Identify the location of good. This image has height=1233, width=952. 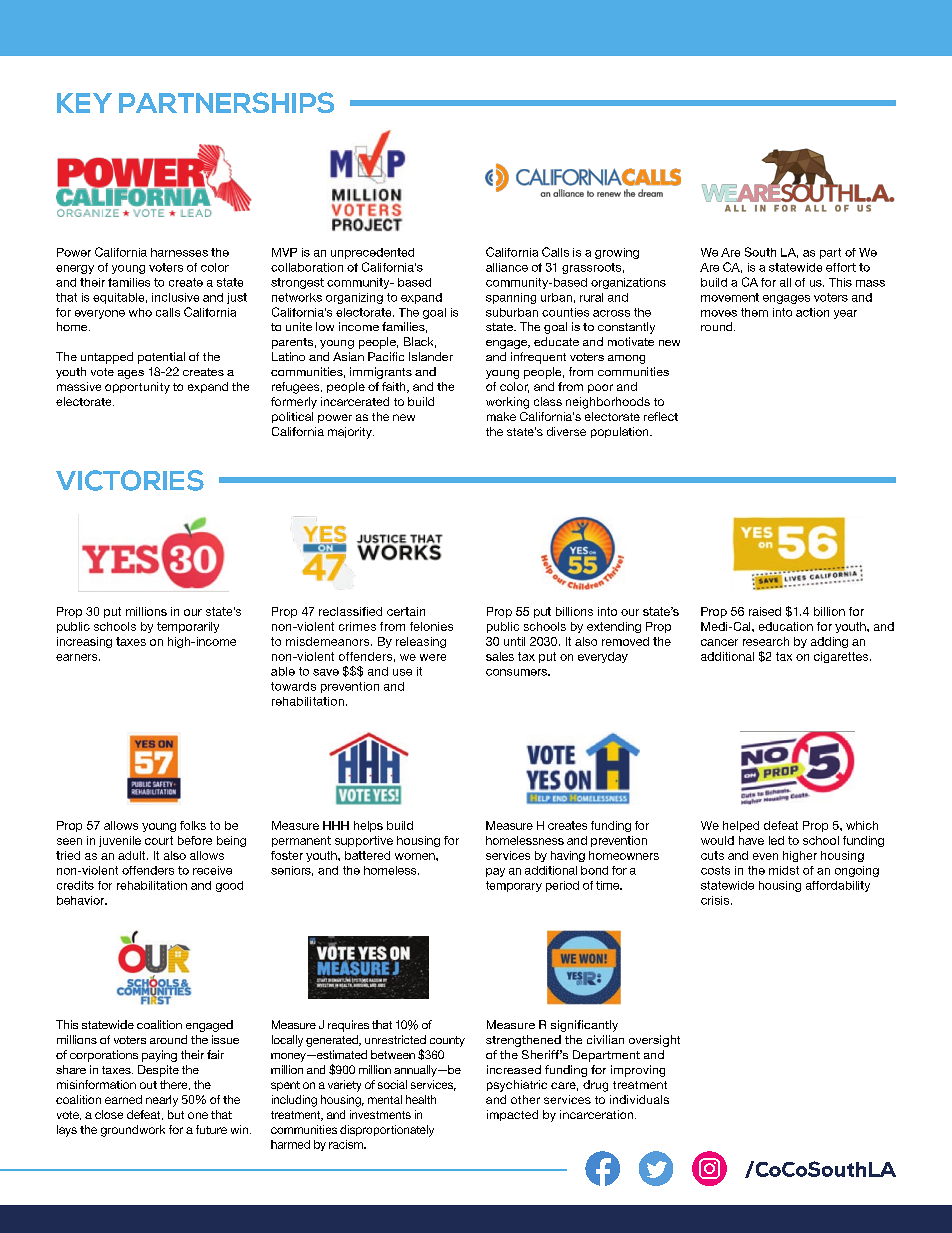
(229, 886).
